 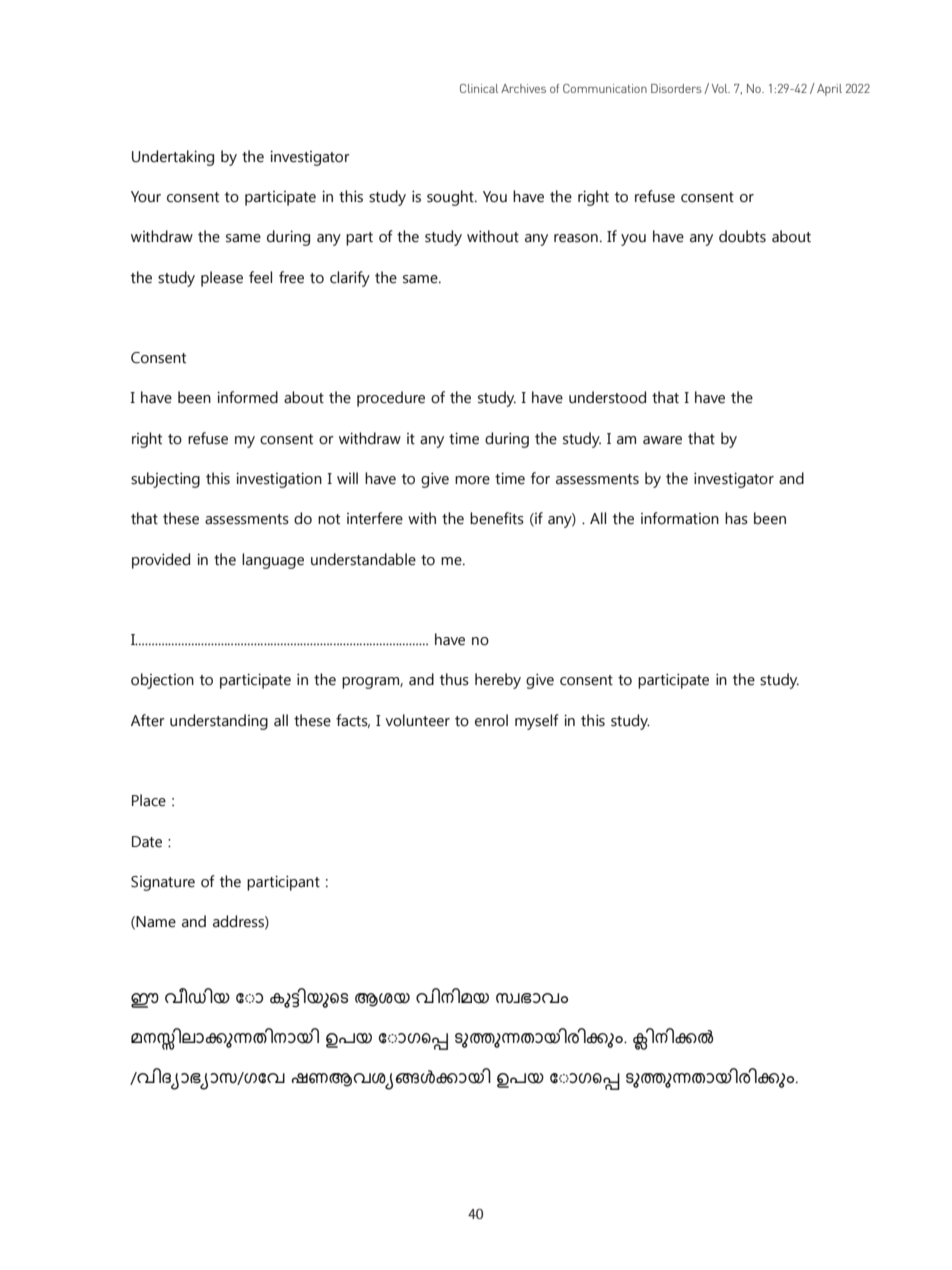 What do you see at coordinates (222, 279) in the document?
I see `please` at bounding box center [222, 279].
